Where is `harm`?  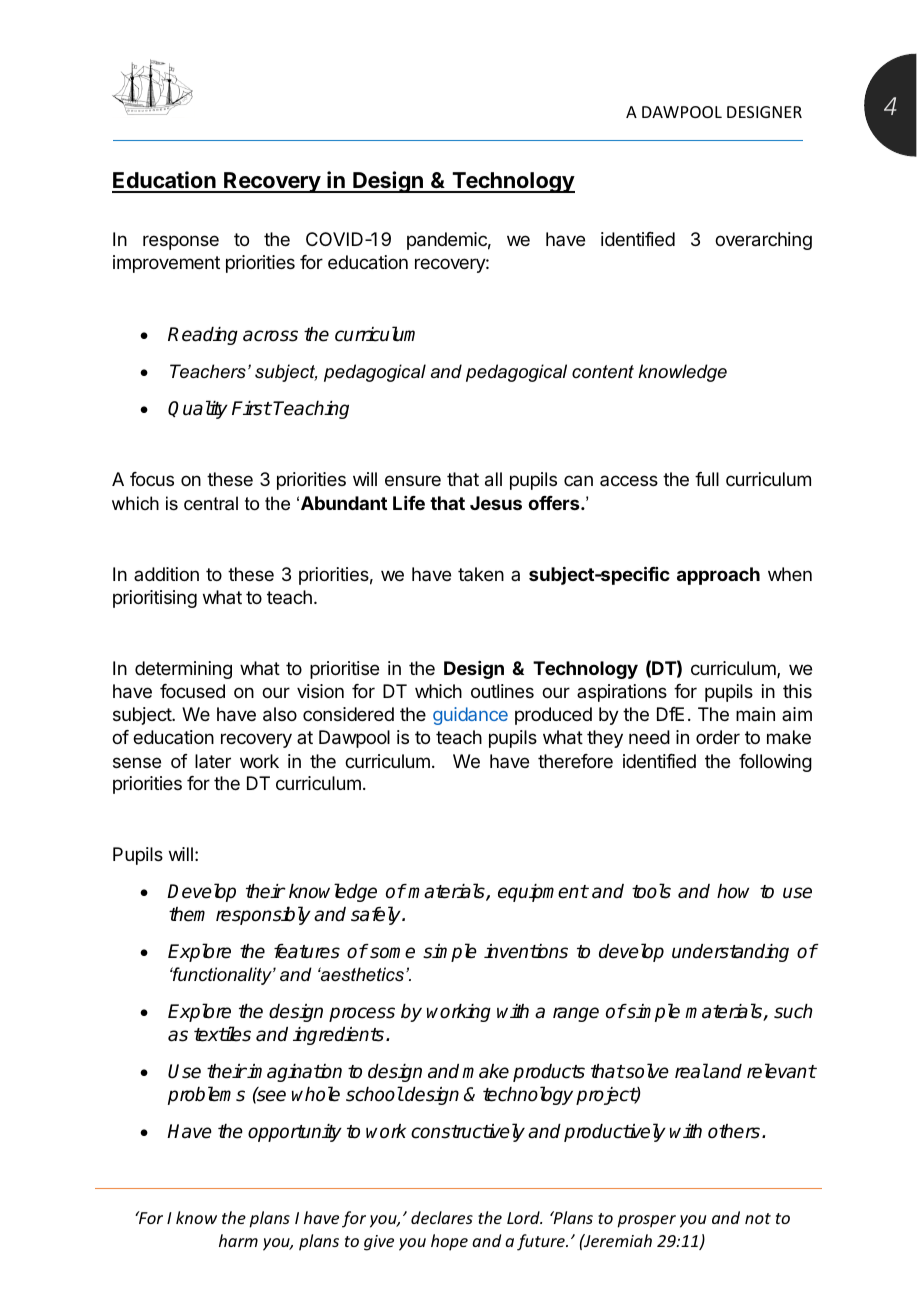
harm is located at coordinates (238, 1240).
